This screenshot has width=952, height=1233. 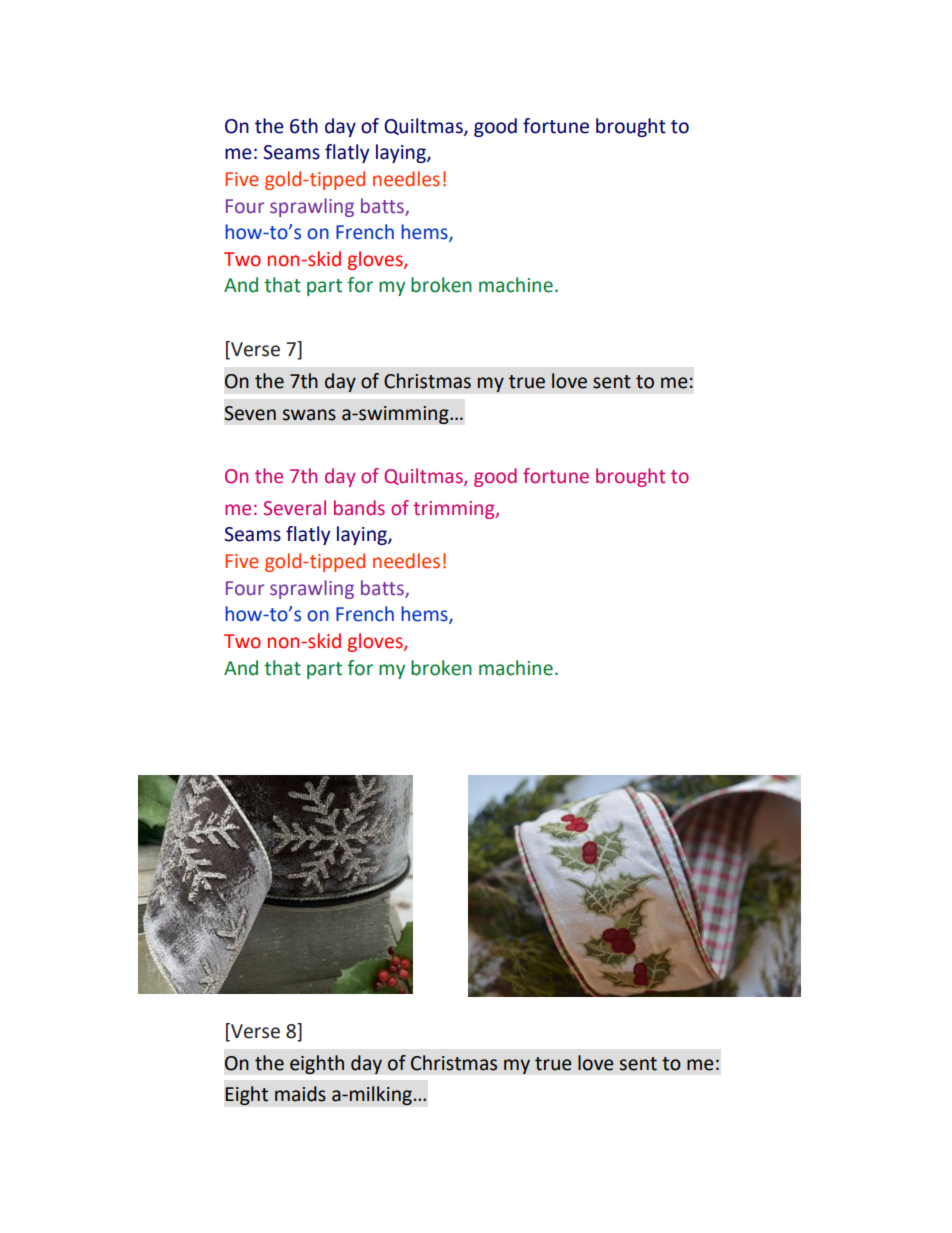 What do you see at coordinates (359, 508) in the screenshot?
I see `bands` at bounding box center [359, 508].
